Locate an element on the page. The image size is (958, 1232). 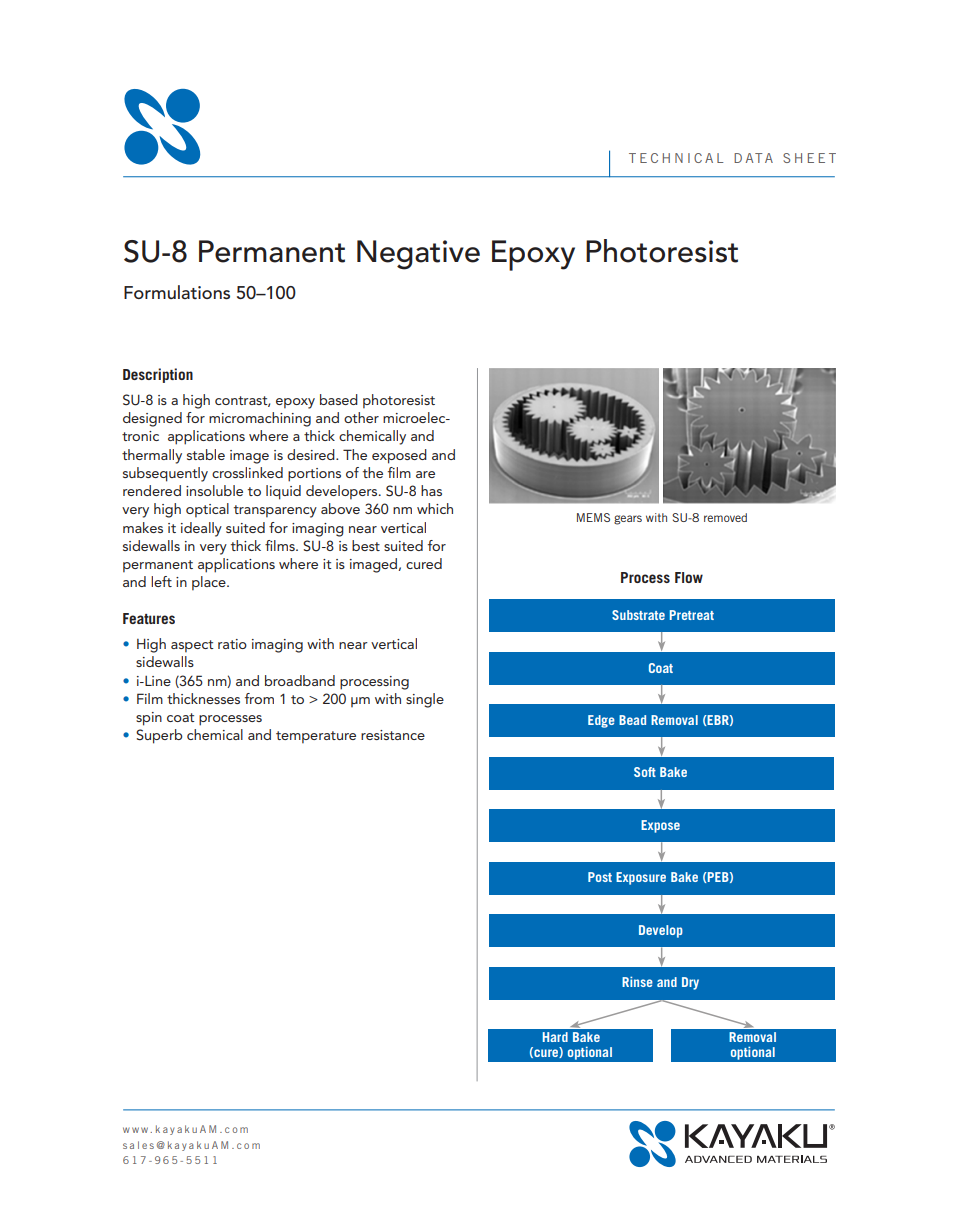
Negative is located at coordinates (418, 255).
